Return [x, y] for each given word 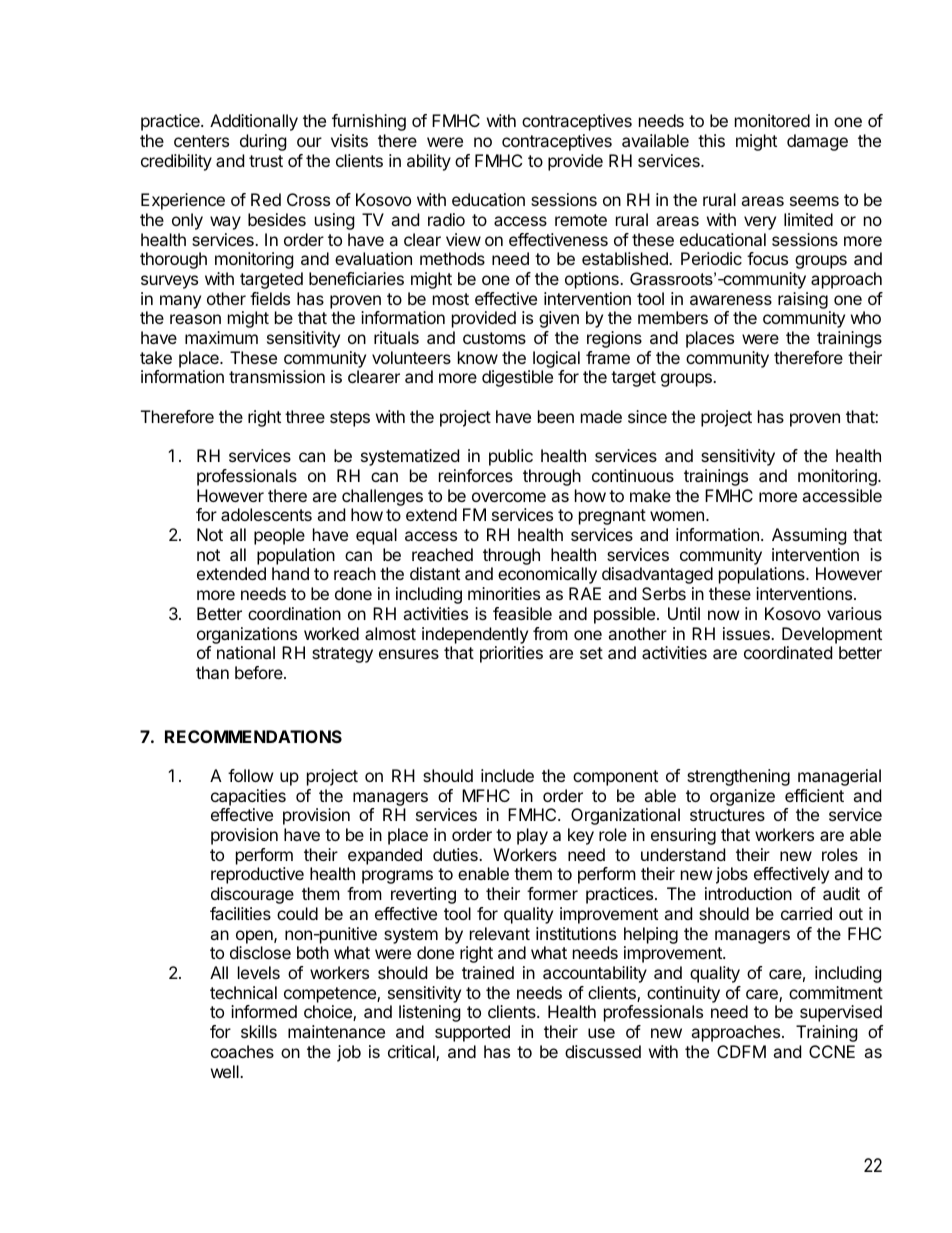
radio [446, 219]
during [263, 142]
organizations [247, 635]
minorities [504, 593]
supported [472, 1033]
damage [817, 142]
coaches [242, 1051]
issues [747, 633]
